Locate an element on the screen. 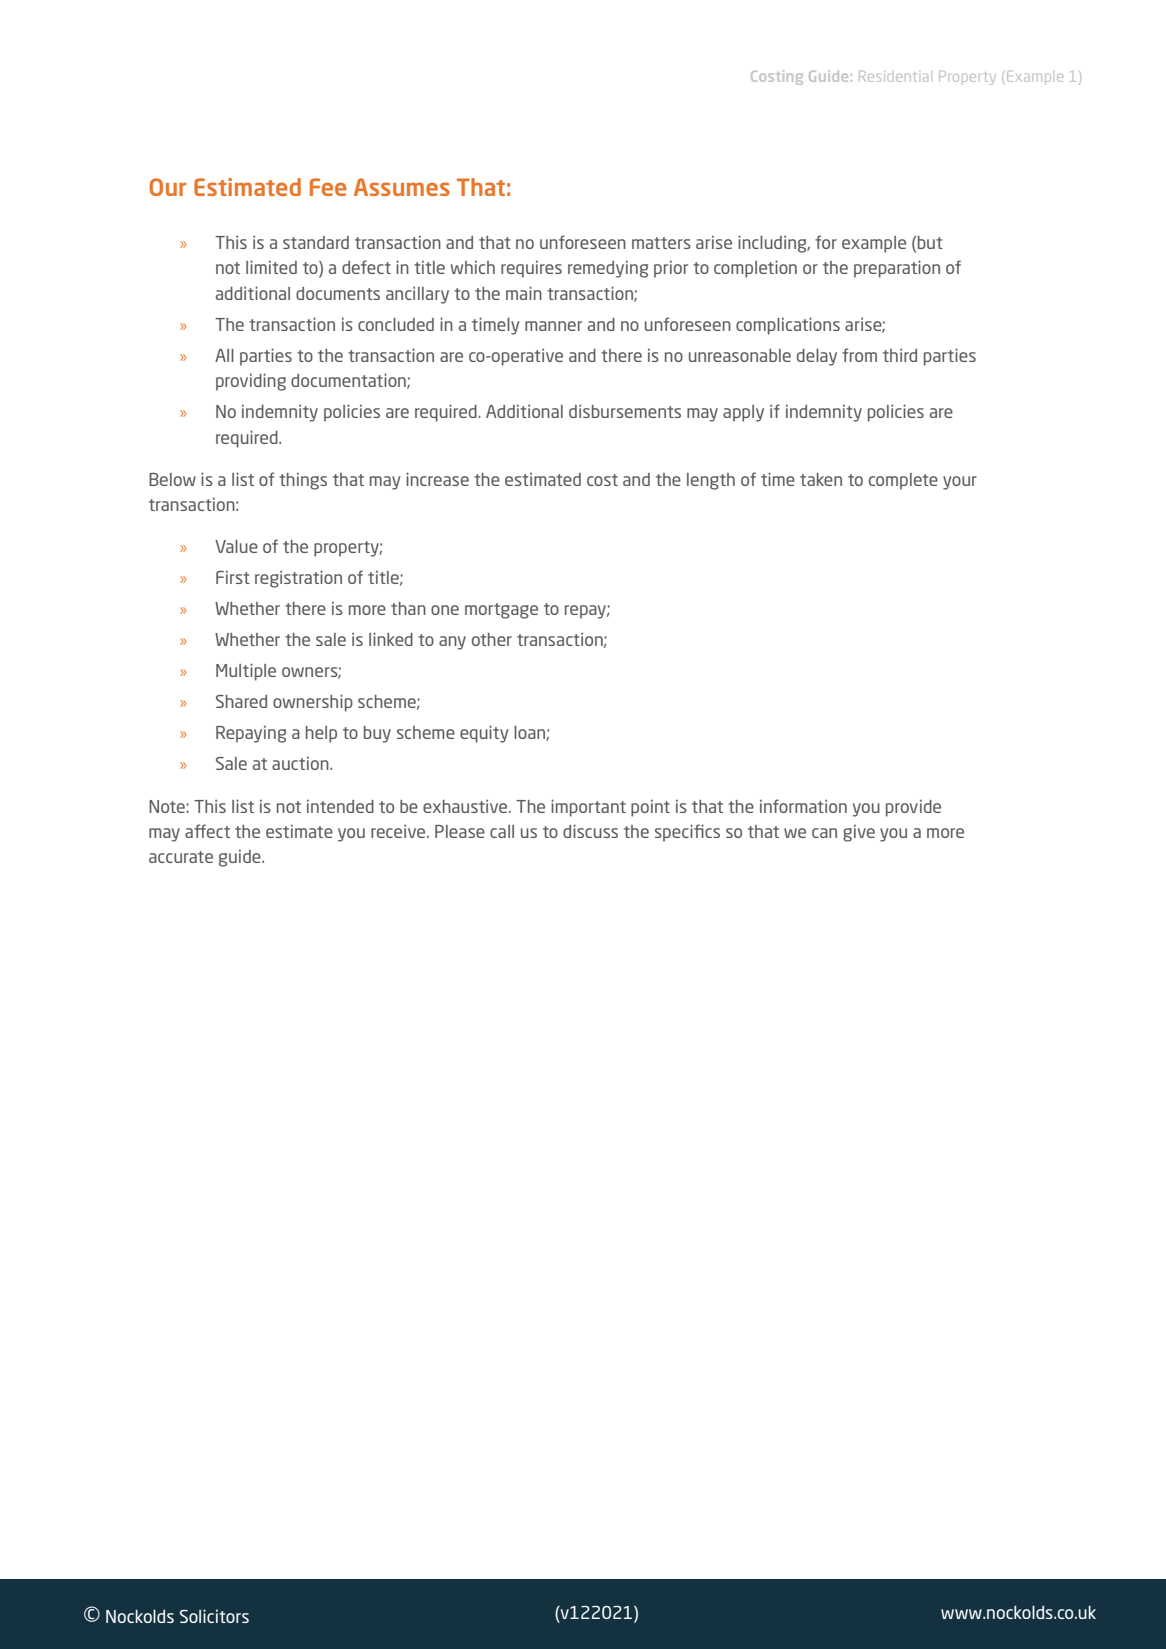  preparation is located at coordinates (897, 269).
